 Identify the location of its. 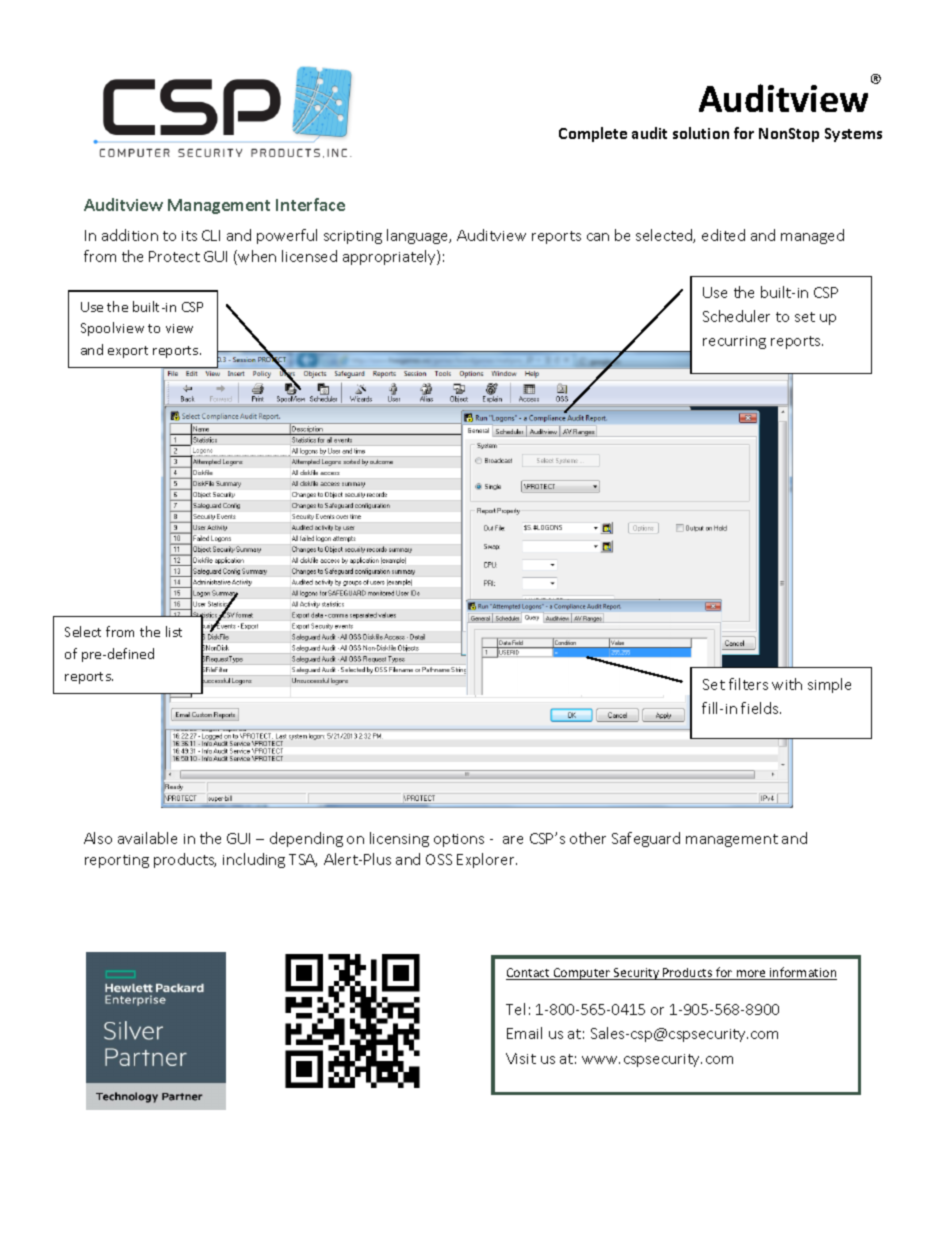
(189, 236).
